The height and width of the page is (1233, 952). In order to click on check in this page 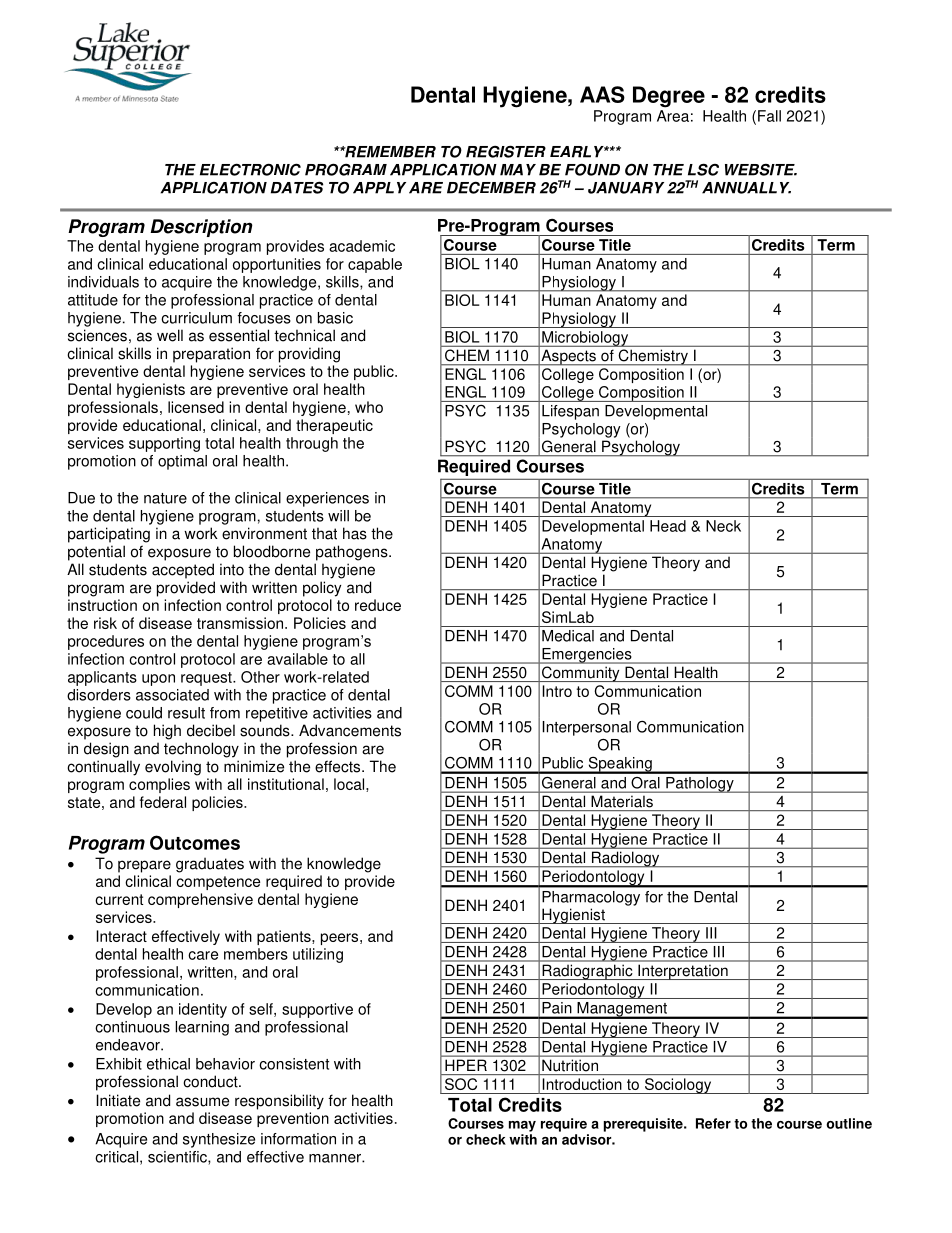, I will do `click(486, 1139)`.
